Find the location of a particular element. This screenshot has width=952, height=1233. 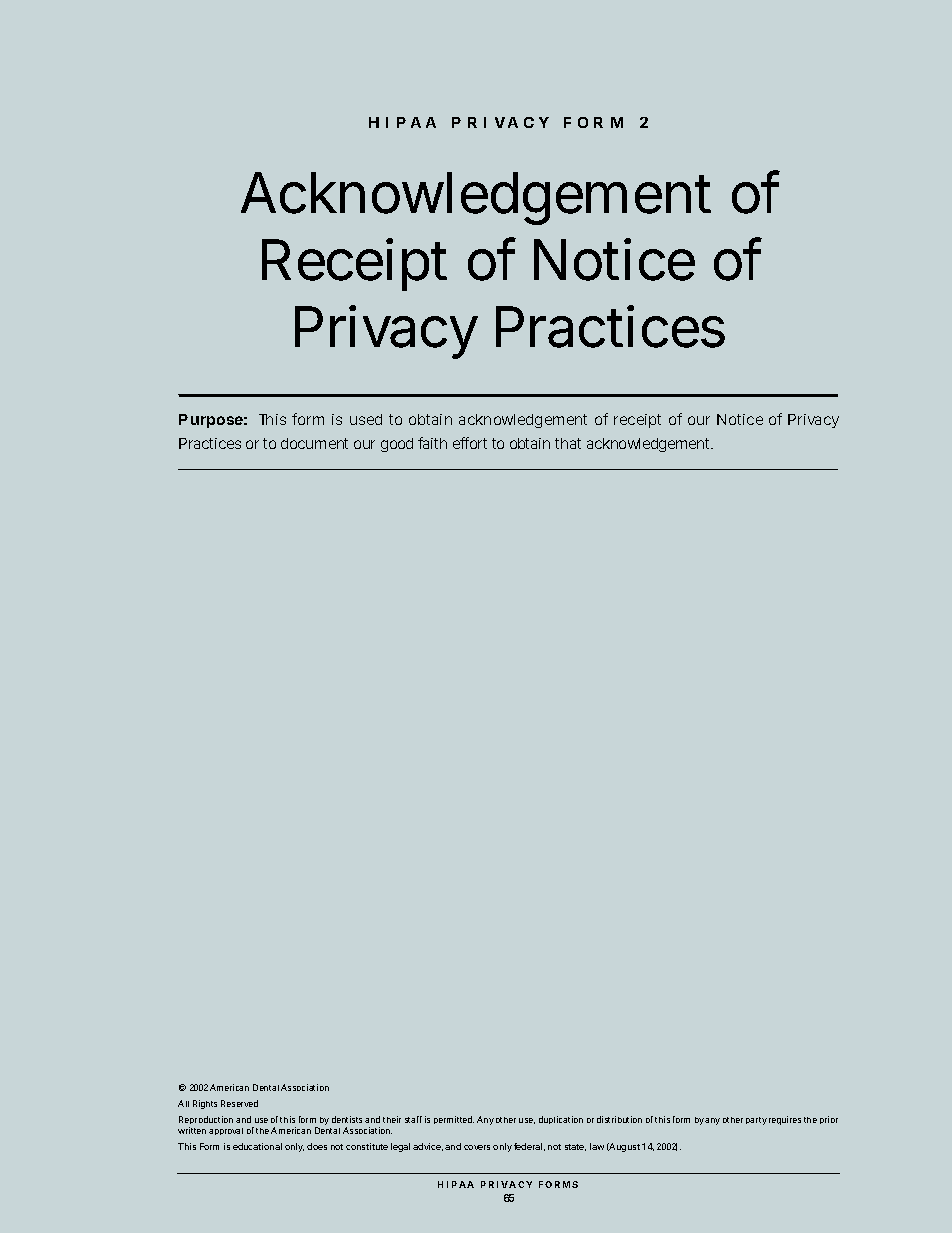

faith is located at coordinates (432, 443).
